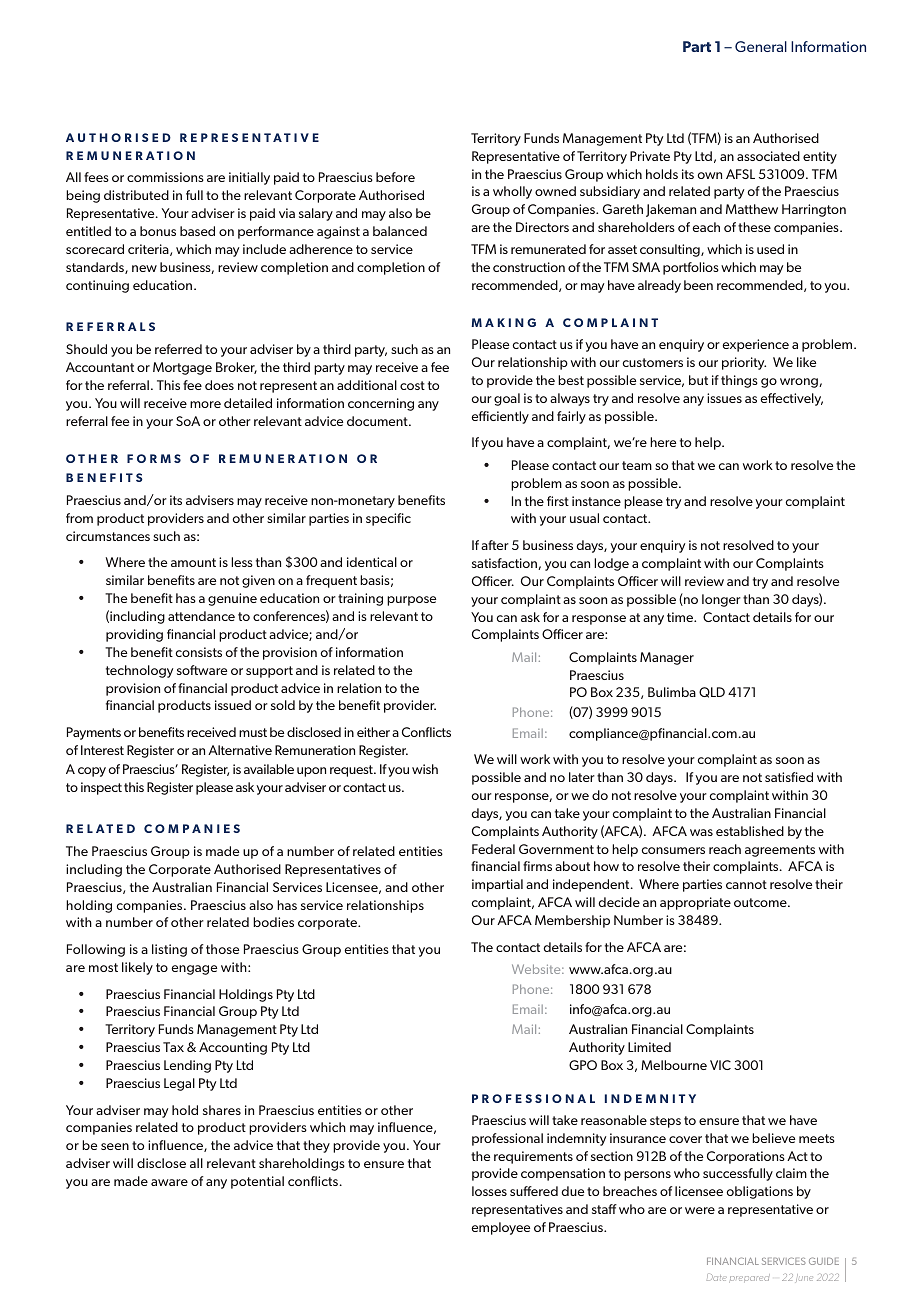  I want to click on technology, so click(139, 671).
